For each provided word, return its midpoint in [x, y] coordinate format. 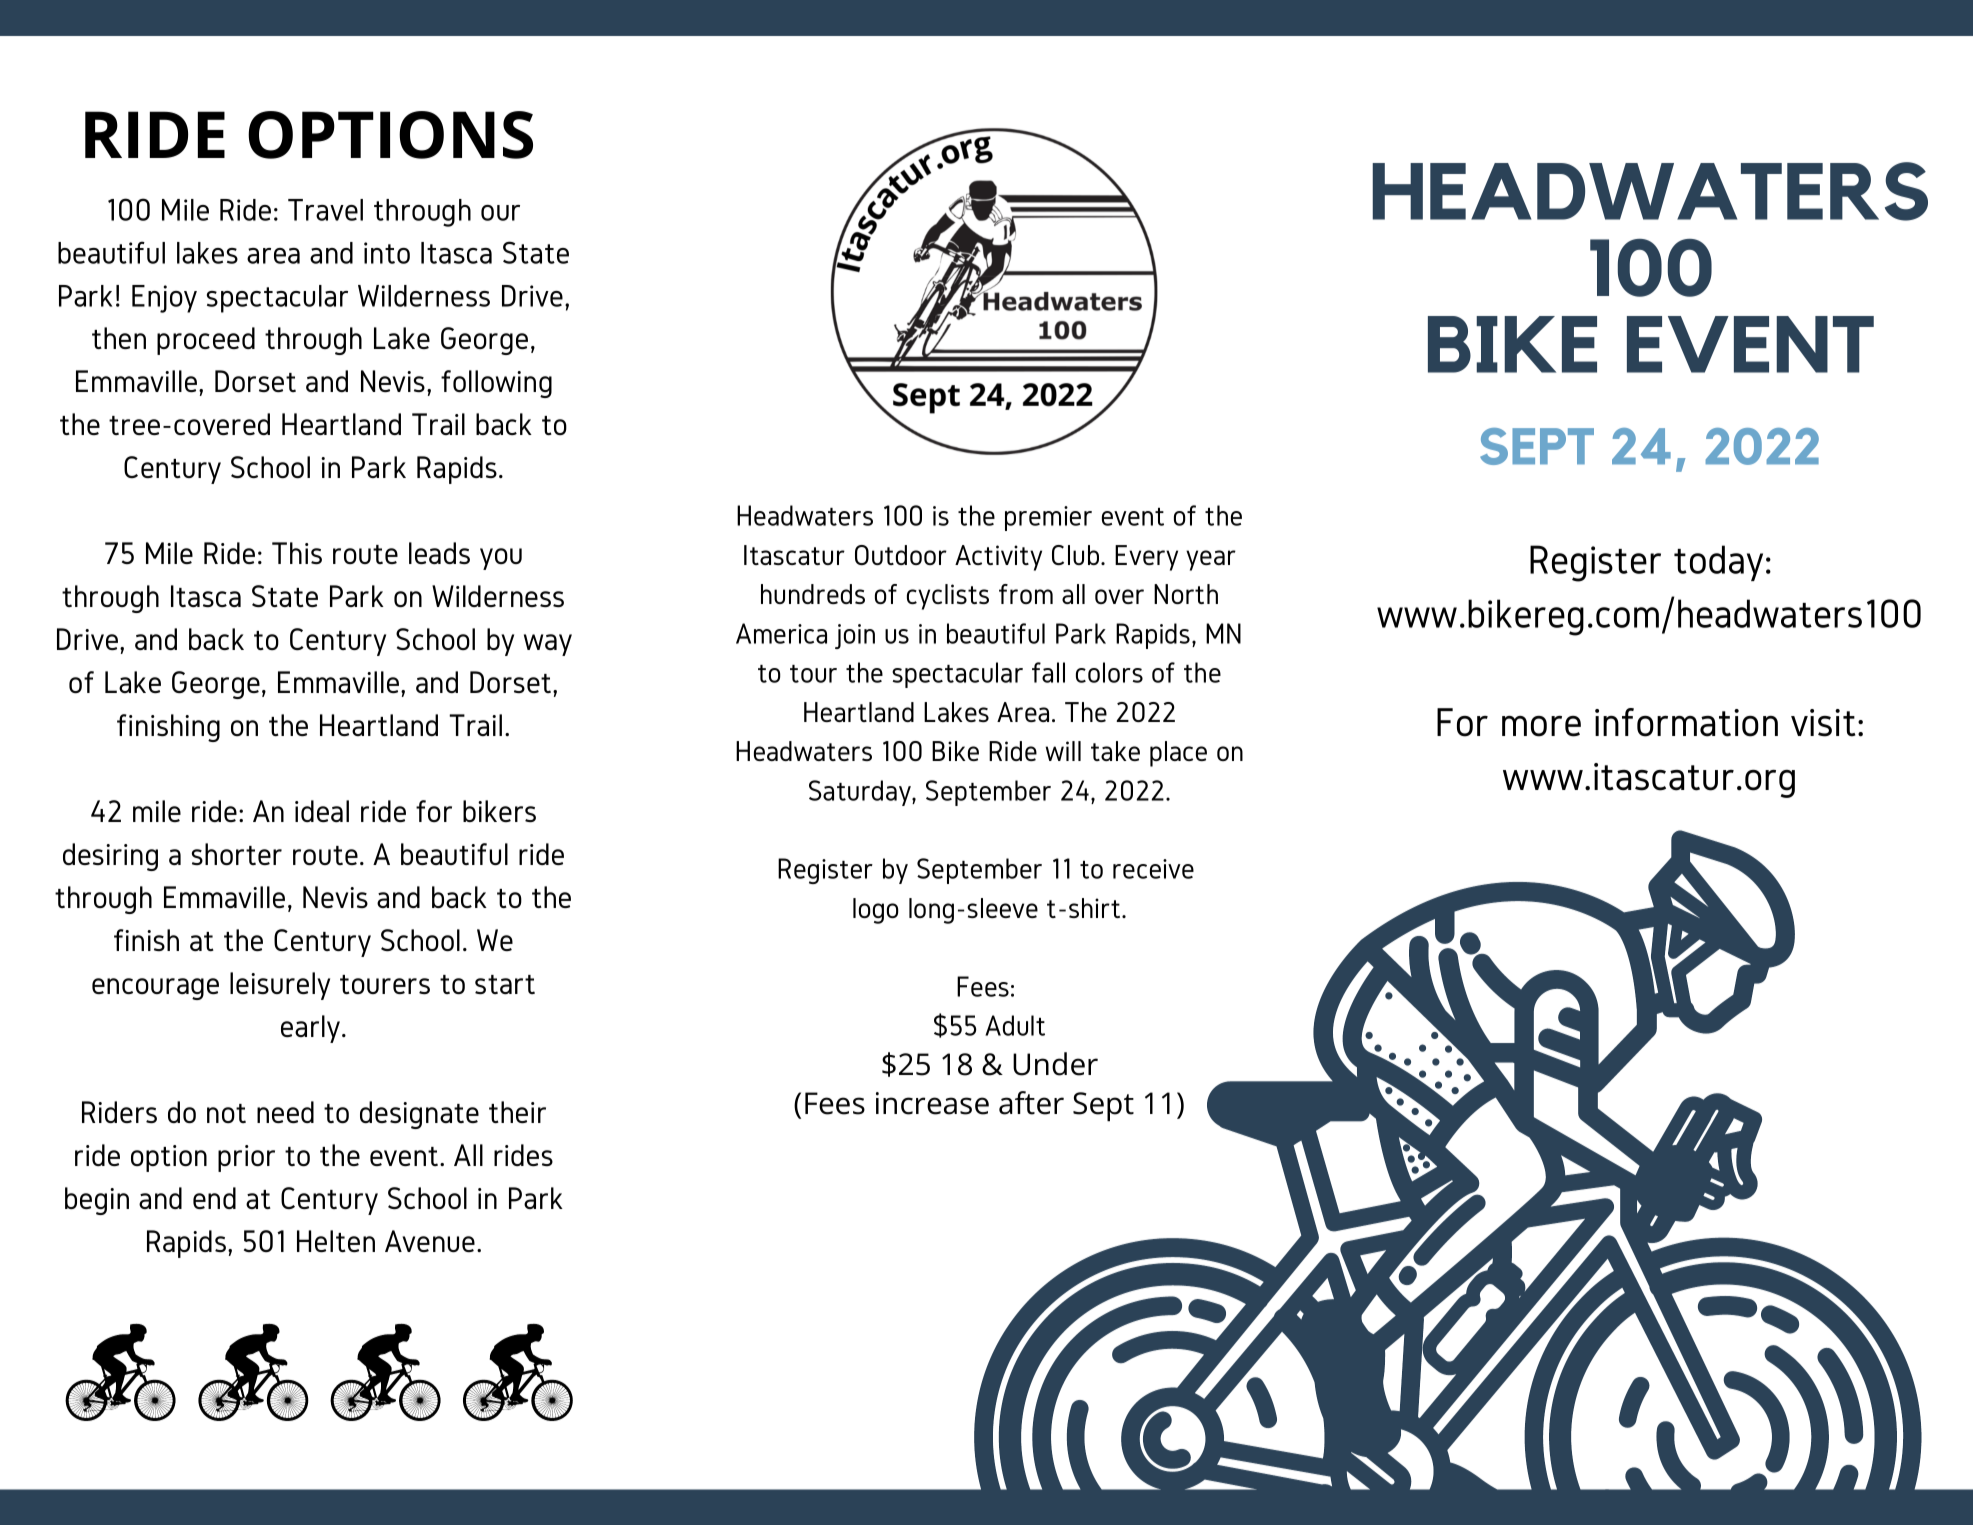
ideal [322, 811]
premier [1048, 518]
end [214, 1198]
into [387, 253]
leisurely [280, 986]
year [1211, 560]
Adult [1015, 1025]
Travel [325, 210]
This [297, 553]
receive [1153, 869]
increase [932, 1103]
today [1718, 563]
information [1686, 722]
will [1063, 751]
